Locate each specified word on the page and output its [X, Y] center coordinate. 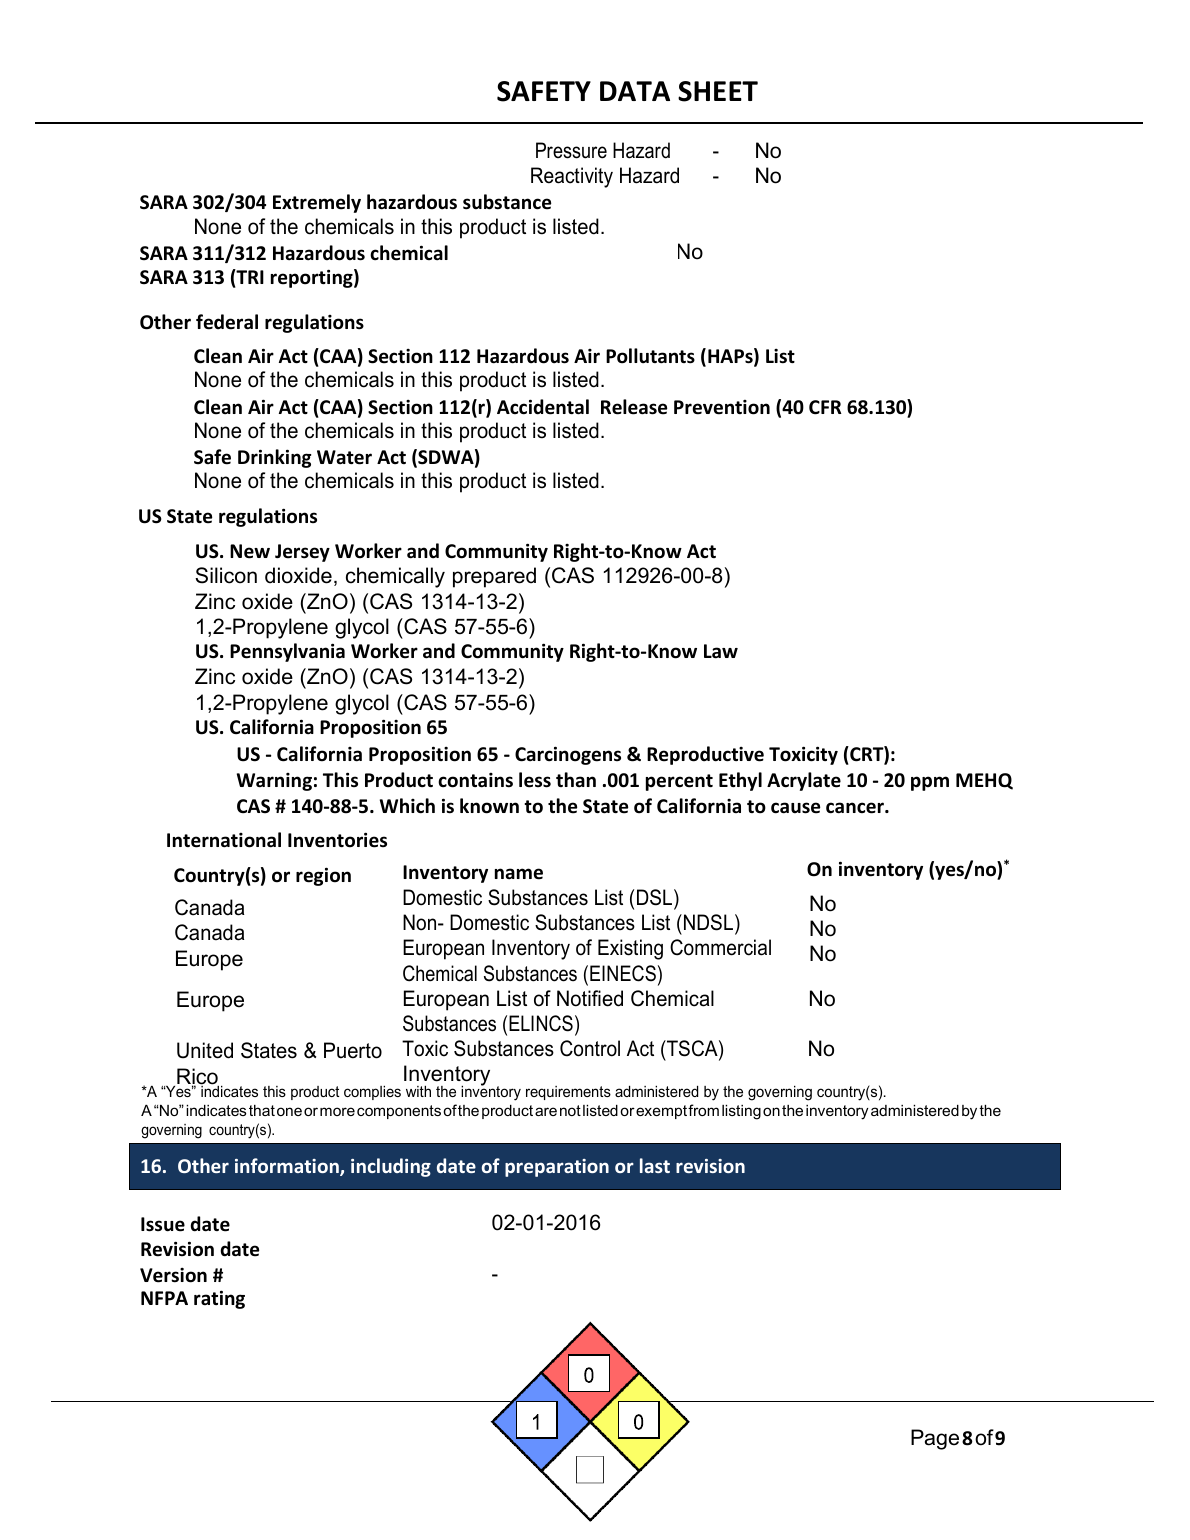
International [224, 840]
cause [795, 808]
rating [219, 1299]
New [250, 551]
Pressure [571, 150]
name [519, 874]
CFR [825, 407]
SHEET [718, 91]
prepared [494, 577]
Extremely [317, 203]
